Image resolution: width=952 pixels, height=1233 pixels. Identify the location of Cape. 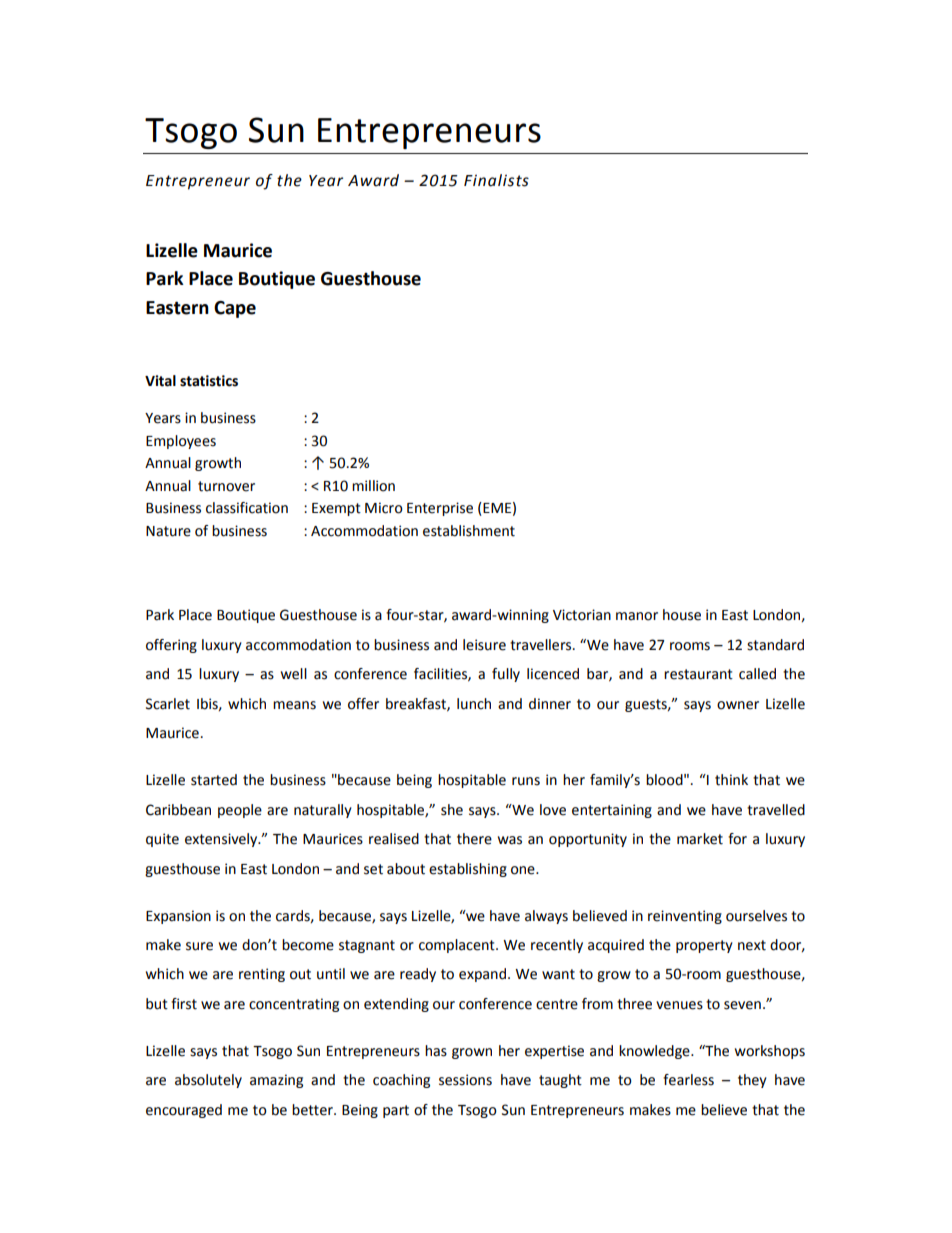
(235, 309).
